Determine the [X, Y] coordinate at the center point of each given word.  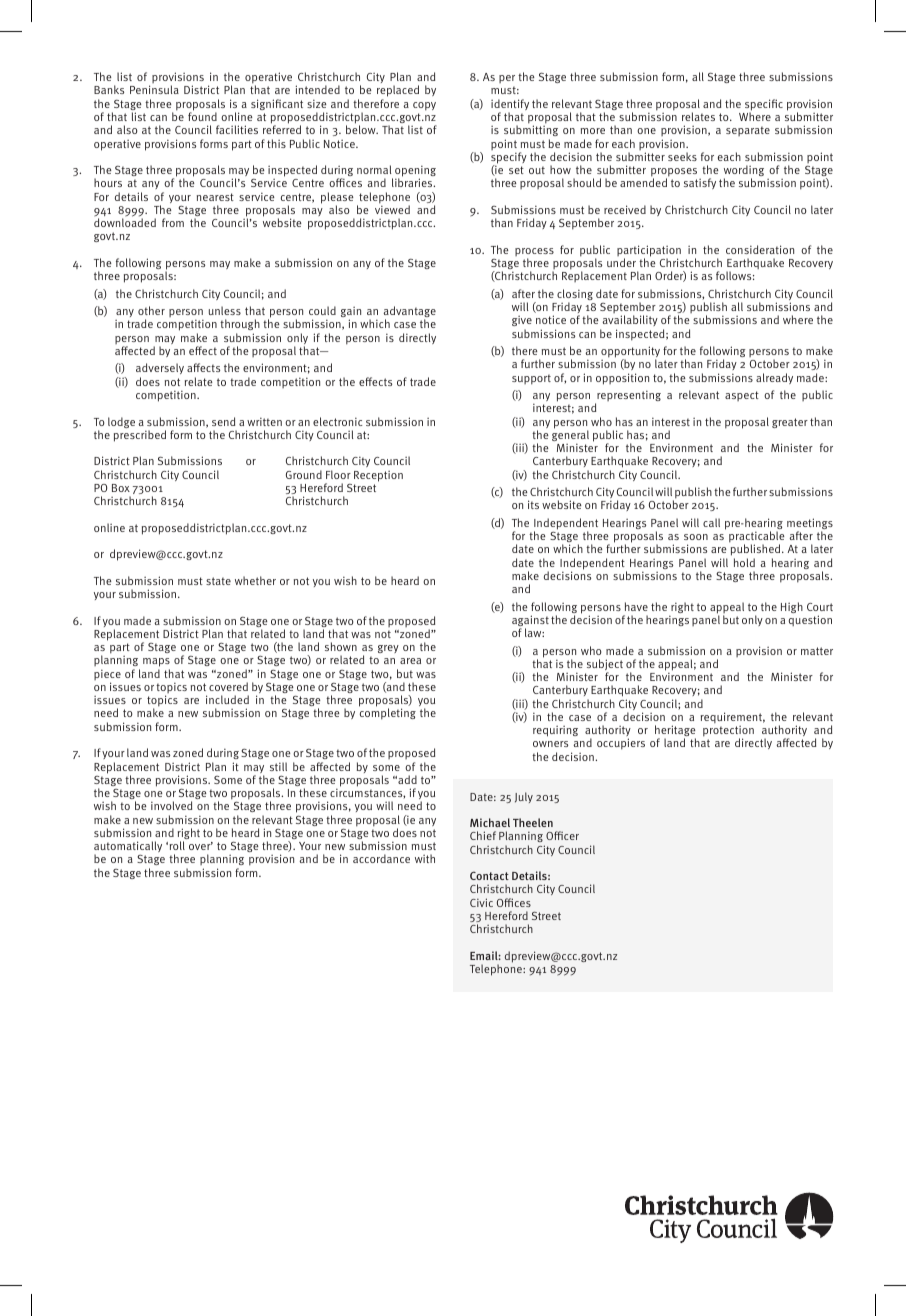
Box [121, 488]
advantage [409, 313]
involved [171, 805]
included [227, 699]
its [533, 504]
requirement [733, 717]
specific [764, 106]
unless [225, 310]
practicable [757, 538]
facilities [237, 129]
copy [424, 106]
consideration [760, 249]
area [410, 661]
